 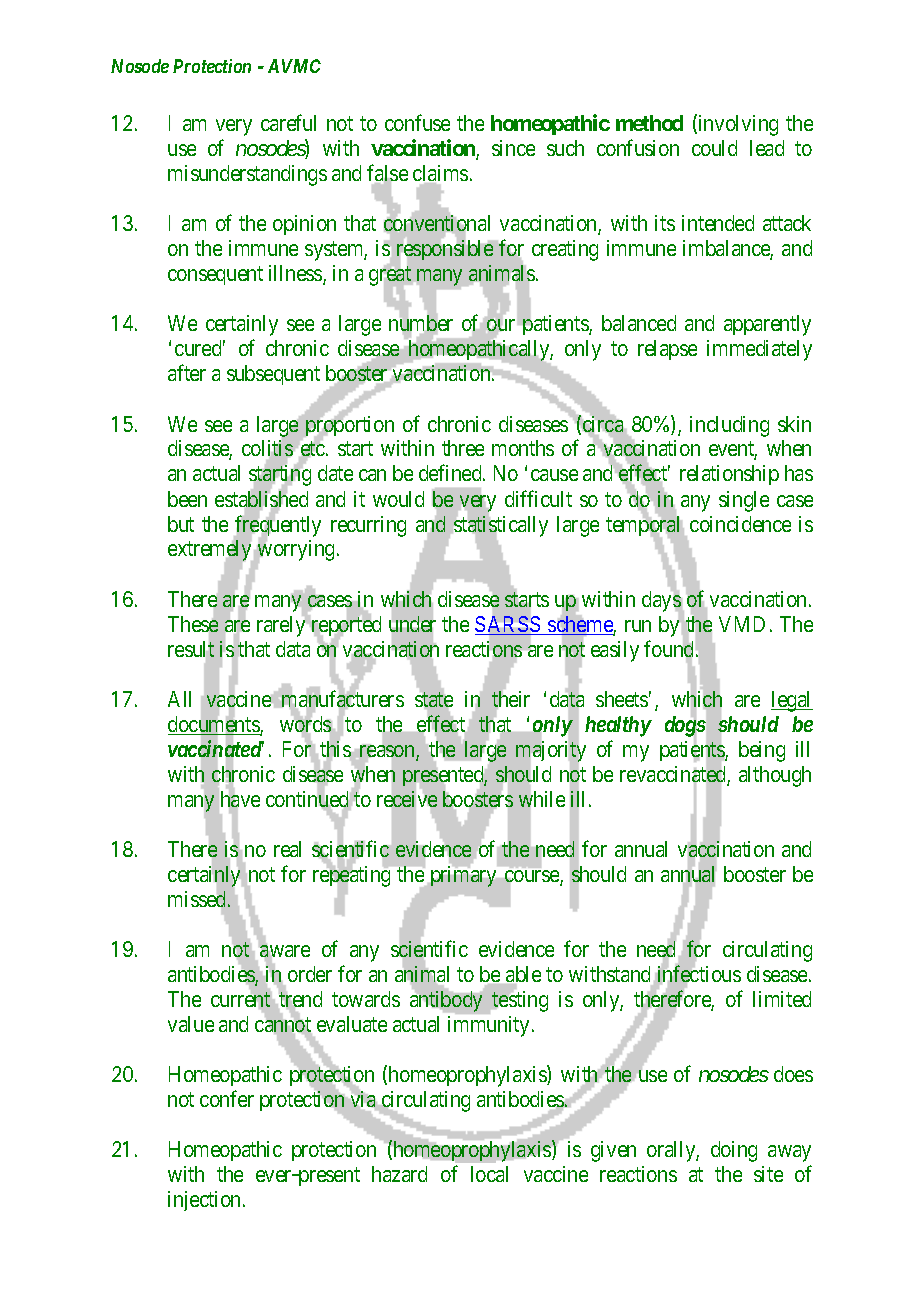 What do you see at coordinates (729, 426) in the screenshot?
I see `including` at bounding box center [729, 426].
